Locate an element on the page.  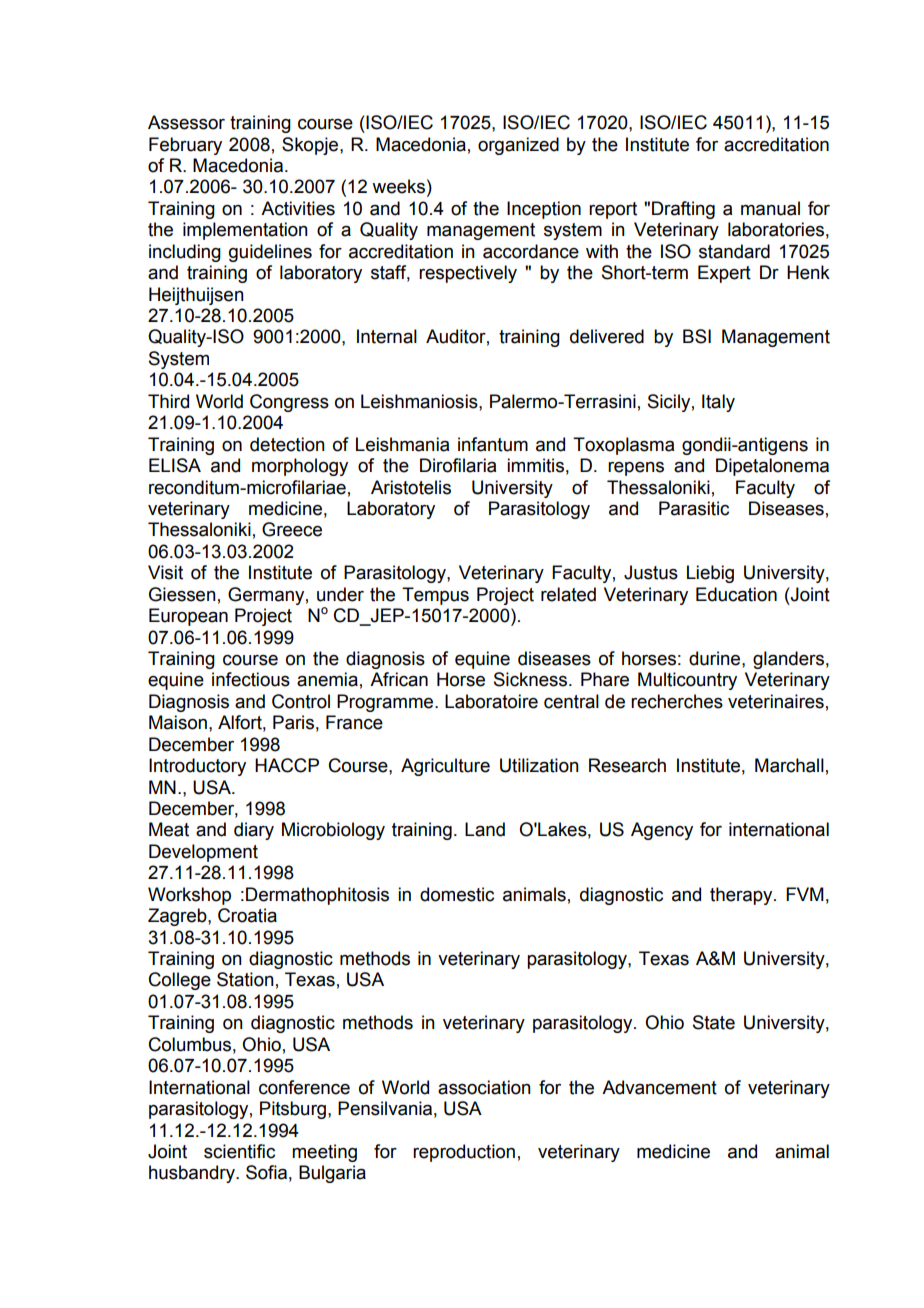
Education is located at coordinates (736, 594).
